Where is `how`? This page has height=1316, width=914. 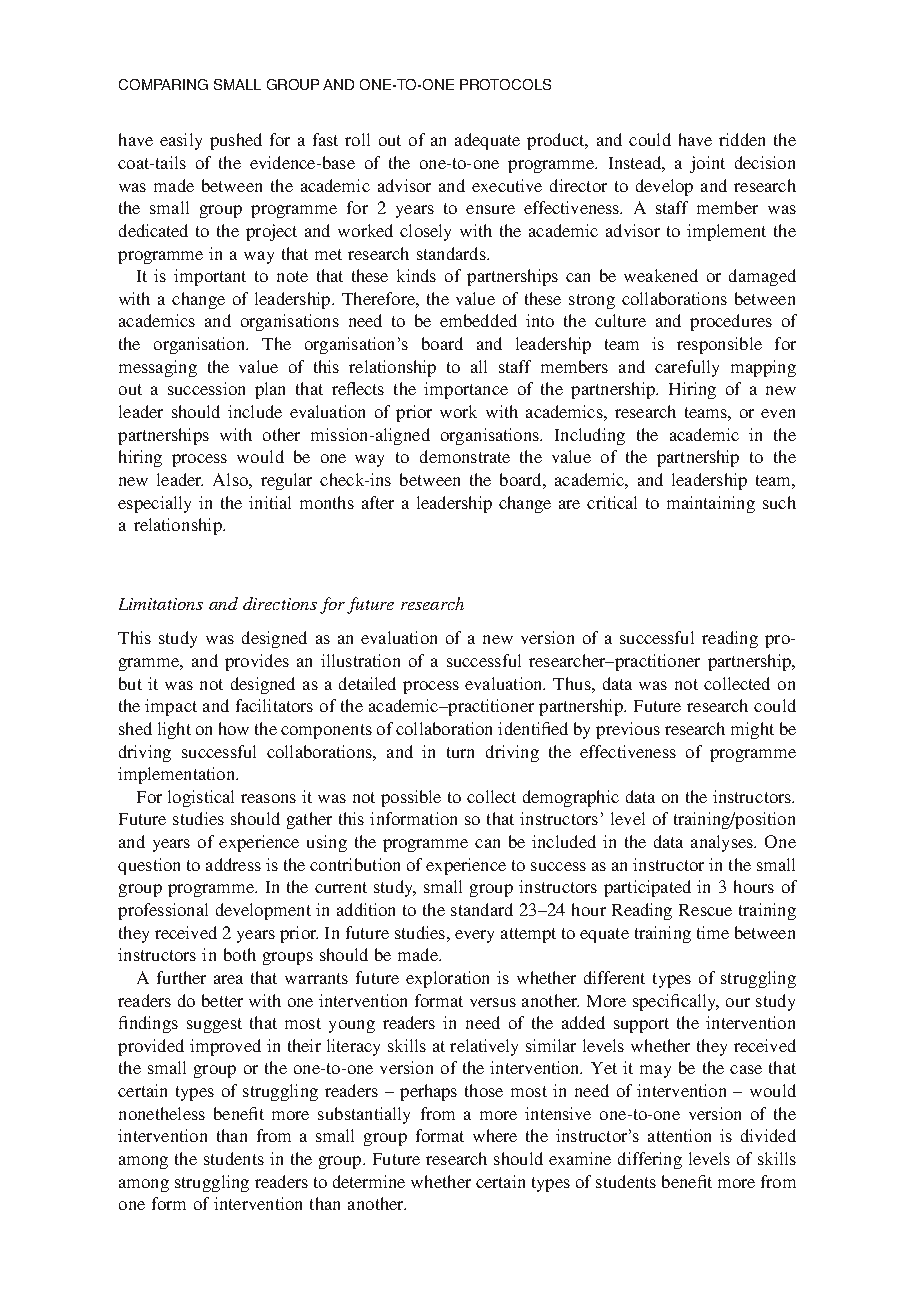
how is located at coordinates (234, 728).
